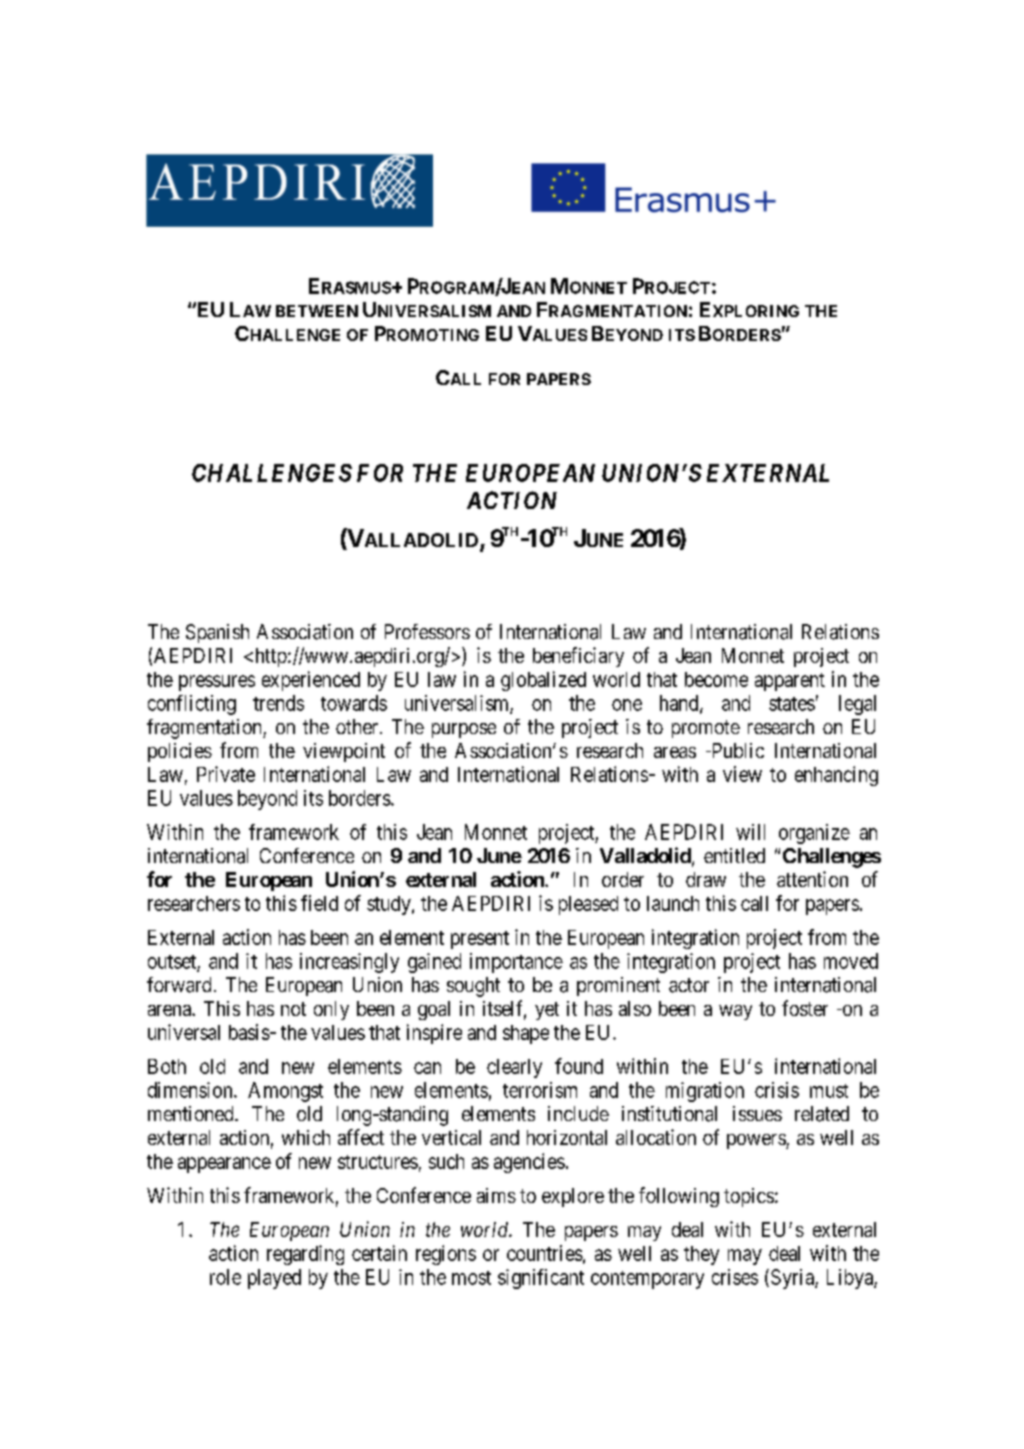  Describe the element at coordinates (427, 631) in the image. I see `Professors` at that location.
